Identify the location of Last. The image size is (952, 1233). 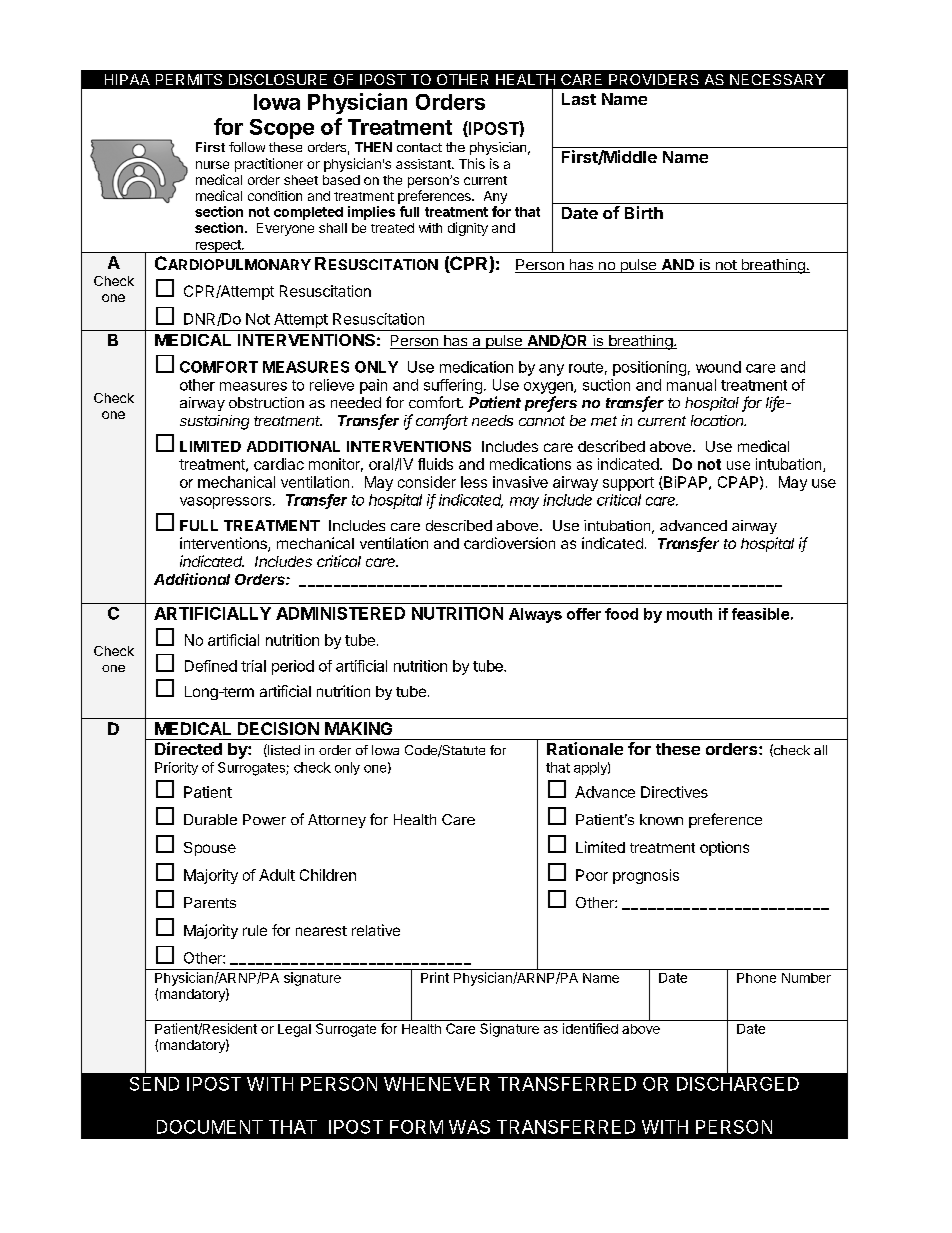
(579, 99).
